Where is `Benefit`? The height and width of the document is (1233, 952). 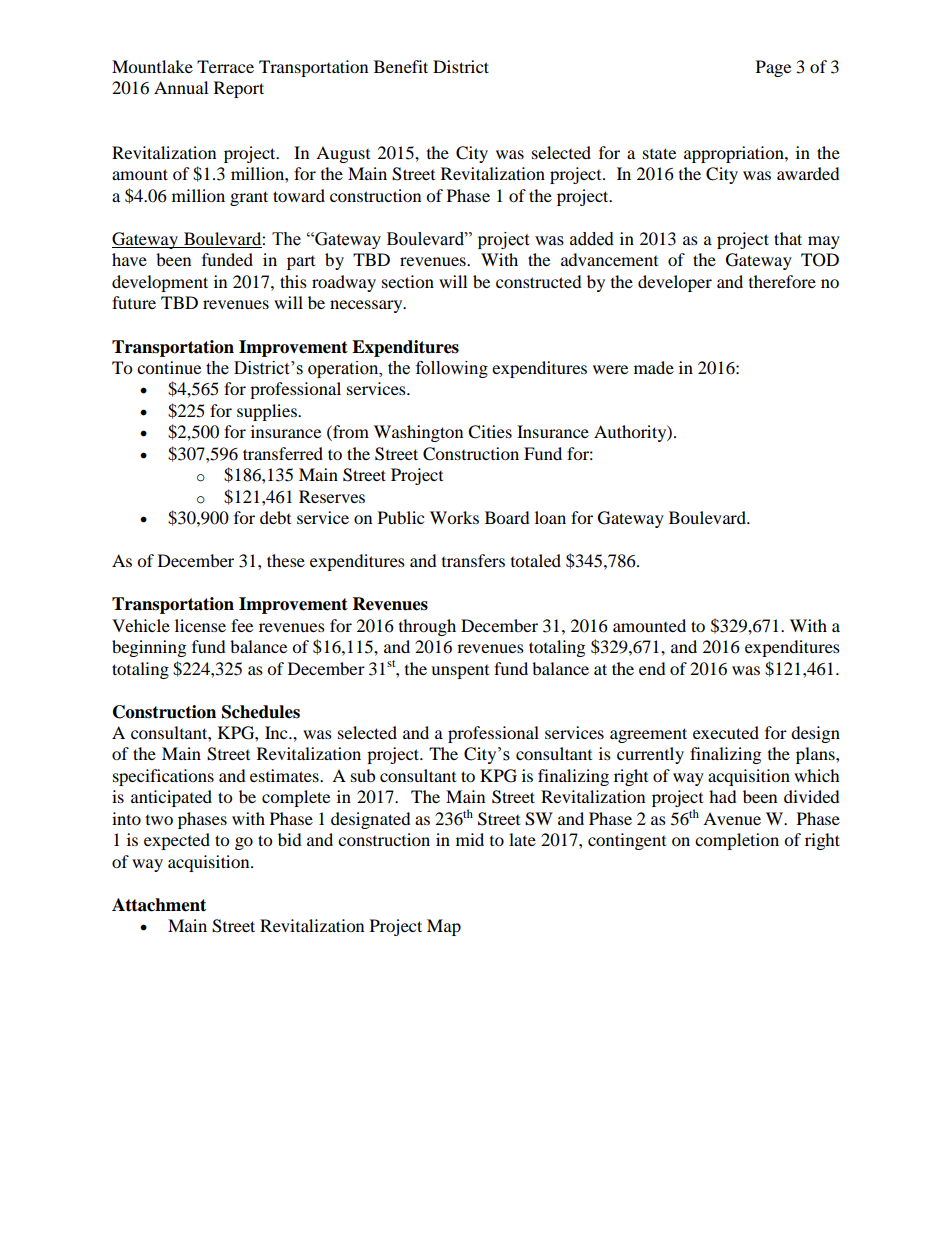 Benefit is located at coordinates (401, 66).
